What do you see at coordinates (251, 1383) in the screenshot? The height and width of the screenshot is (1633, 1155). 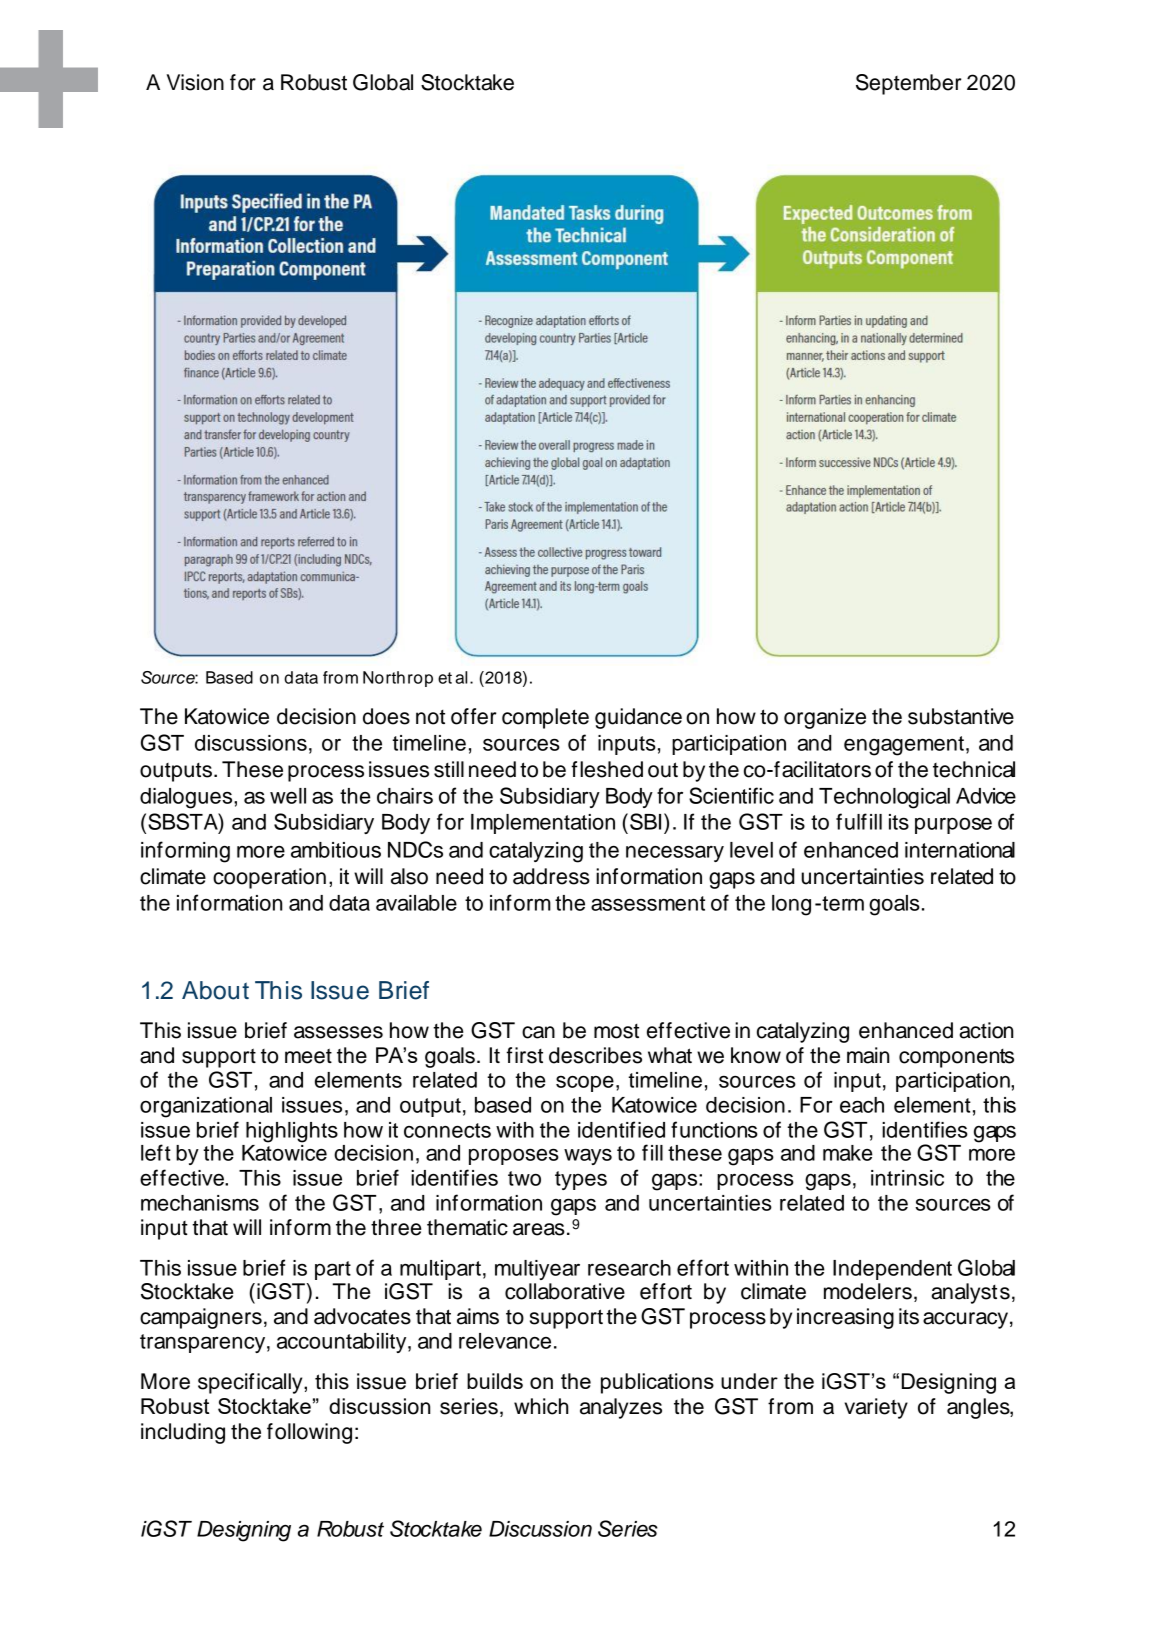 I see `specifically` at bounding box center [251, 1383].
